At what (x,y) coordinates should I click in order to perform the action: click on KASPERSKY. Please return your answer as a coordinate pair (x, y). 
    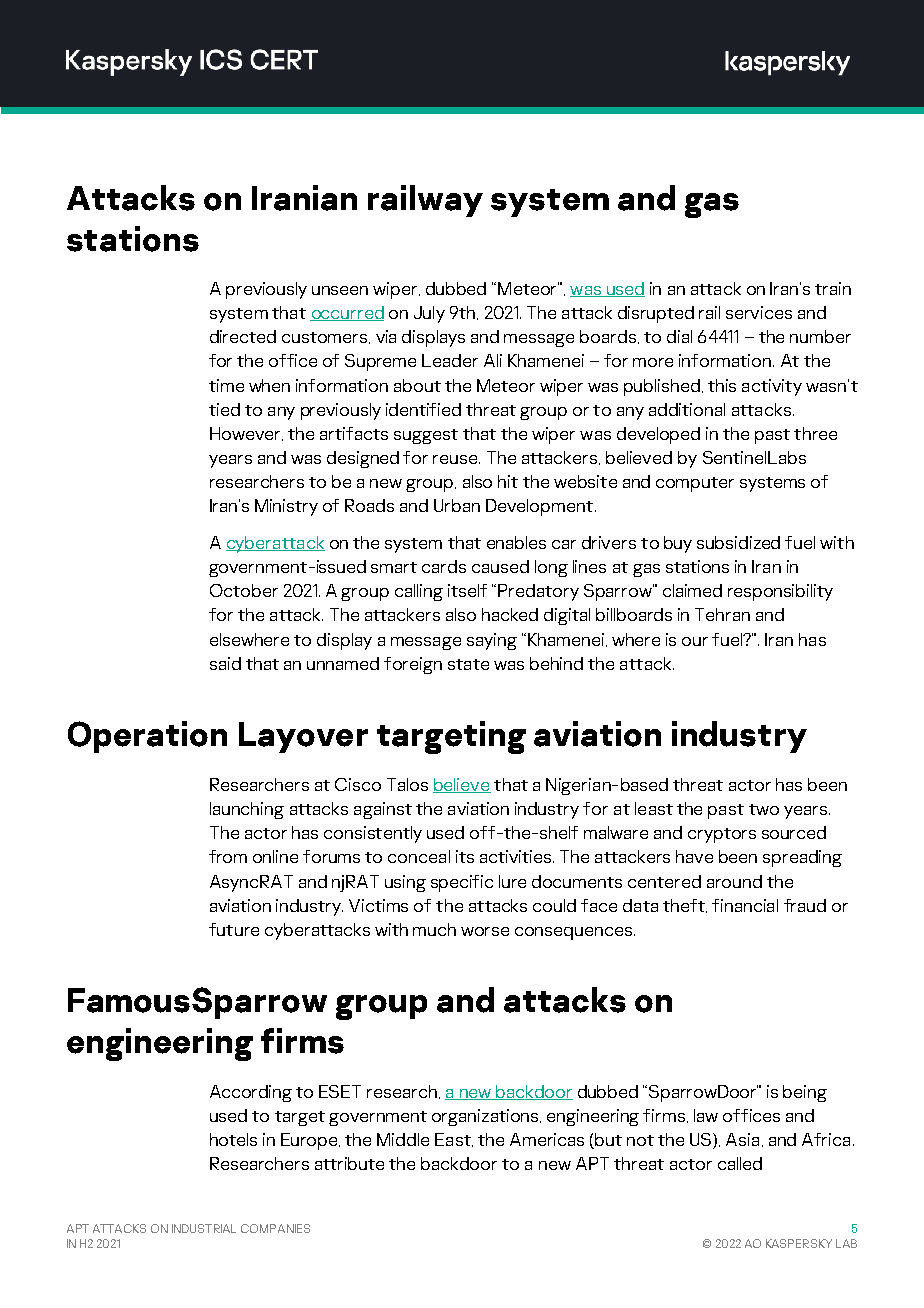
    Looking at the image, I should click on (799, 1243).
